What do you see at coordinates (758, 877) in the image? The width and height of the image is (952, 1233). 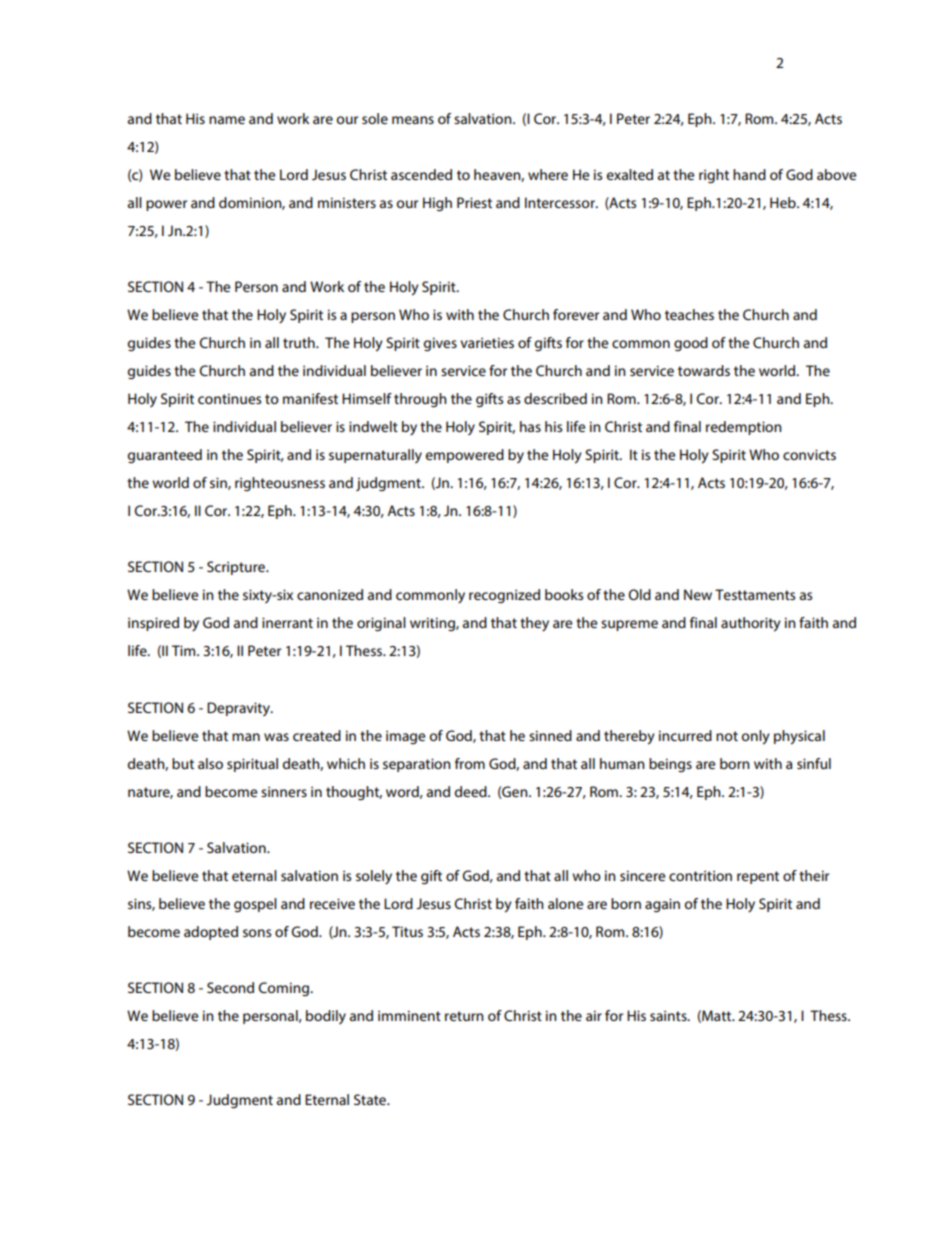 I see `repent` at bounding box center [758, 877].
